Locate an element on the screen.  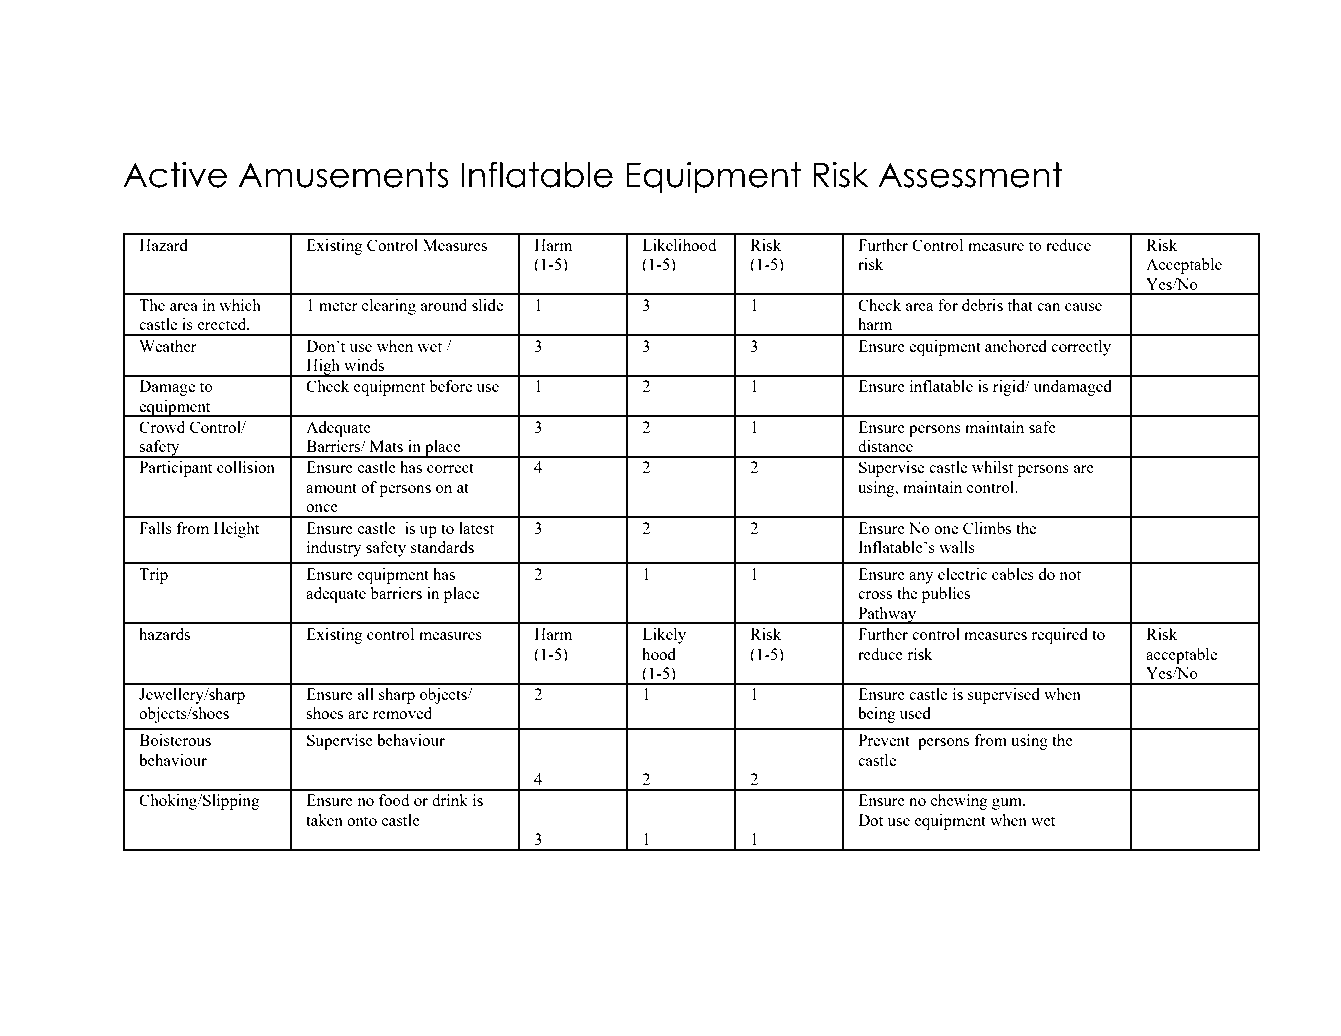
Likely is located at coordinates (664, 636).
